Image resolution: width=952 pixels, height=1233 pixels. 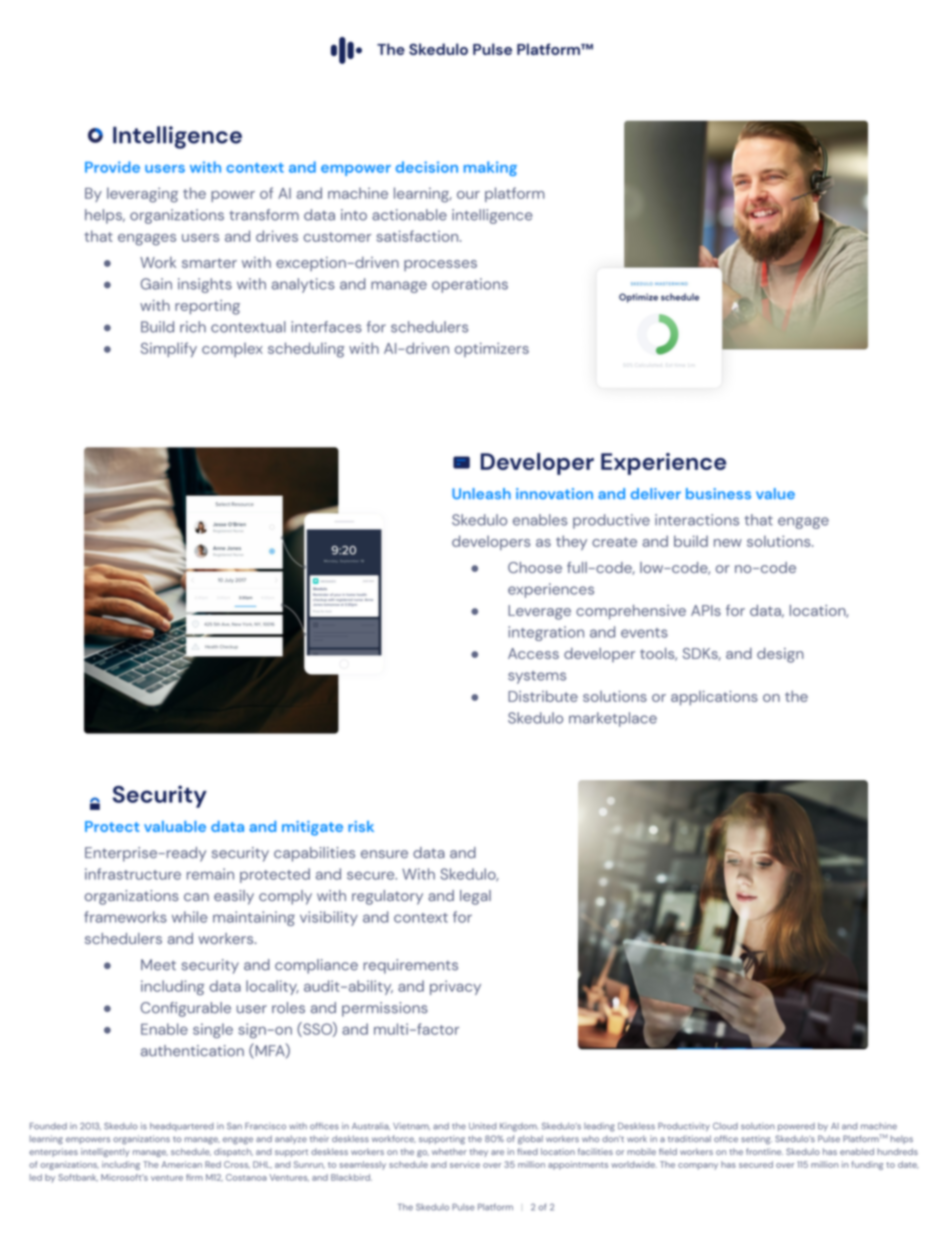 I want to click on valuable, so click(x=175, y=826).
